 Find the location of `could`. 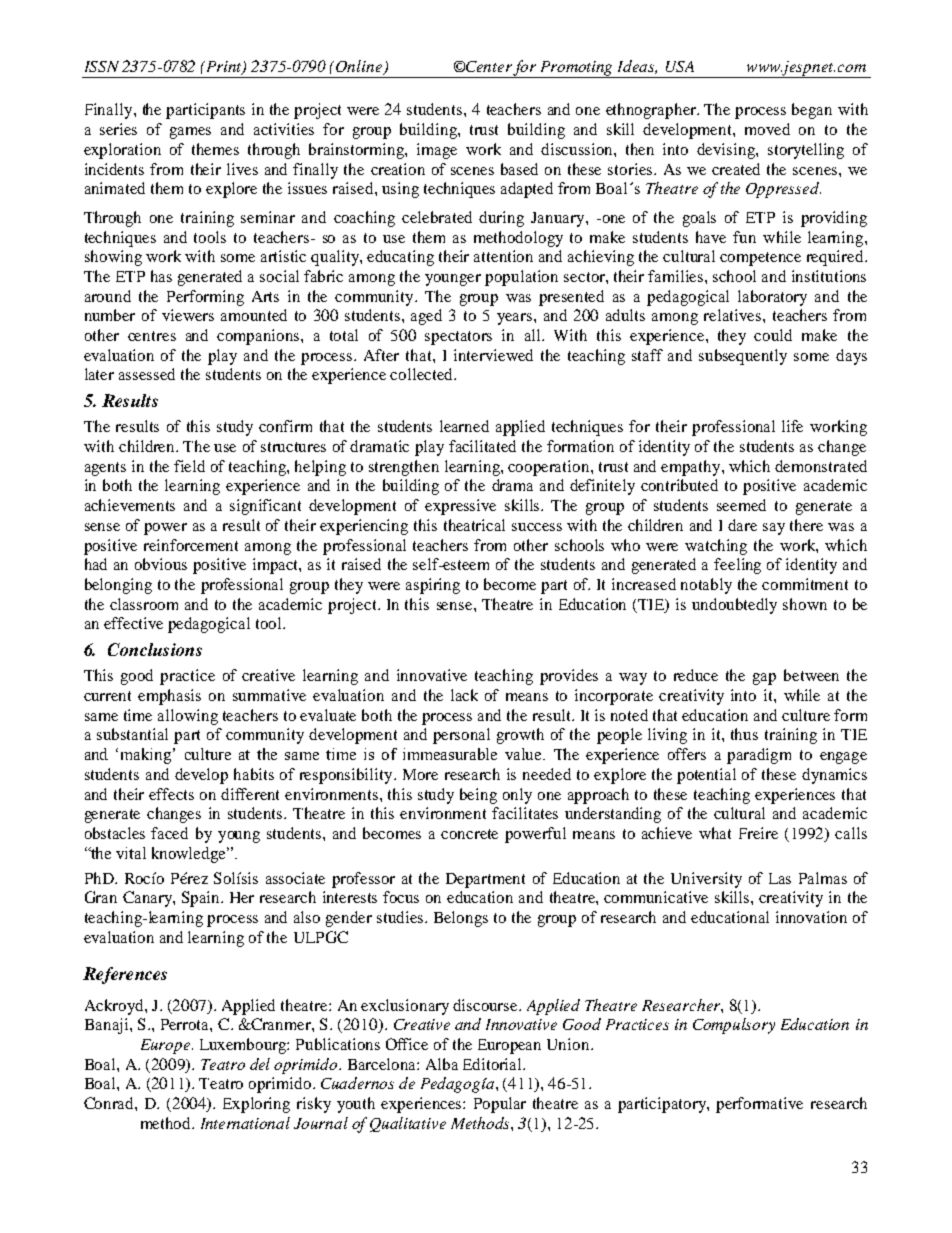

could is located at coordinates (773, 335).
